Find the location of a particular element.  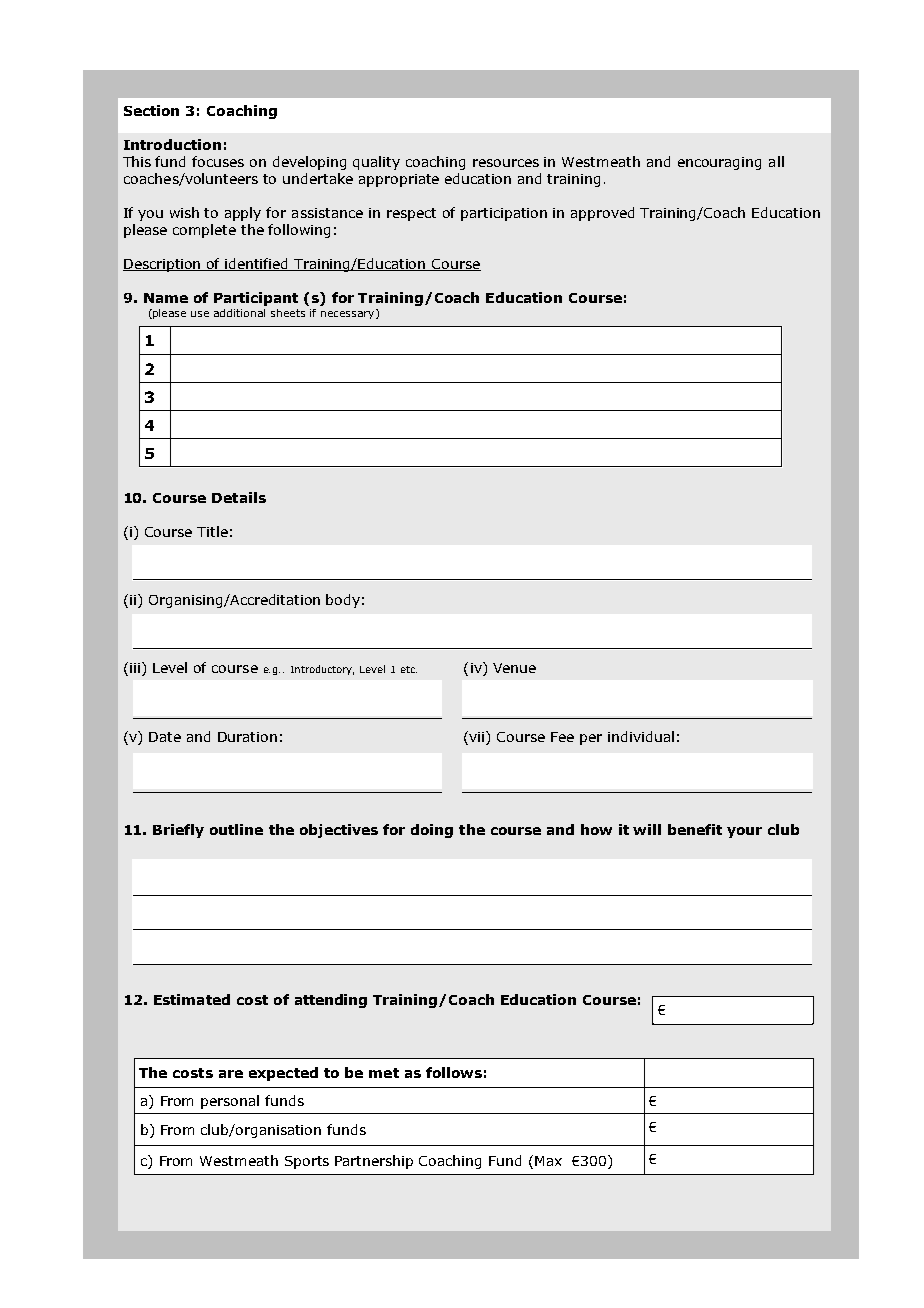

personal is located at coordinates (230, 1102).
